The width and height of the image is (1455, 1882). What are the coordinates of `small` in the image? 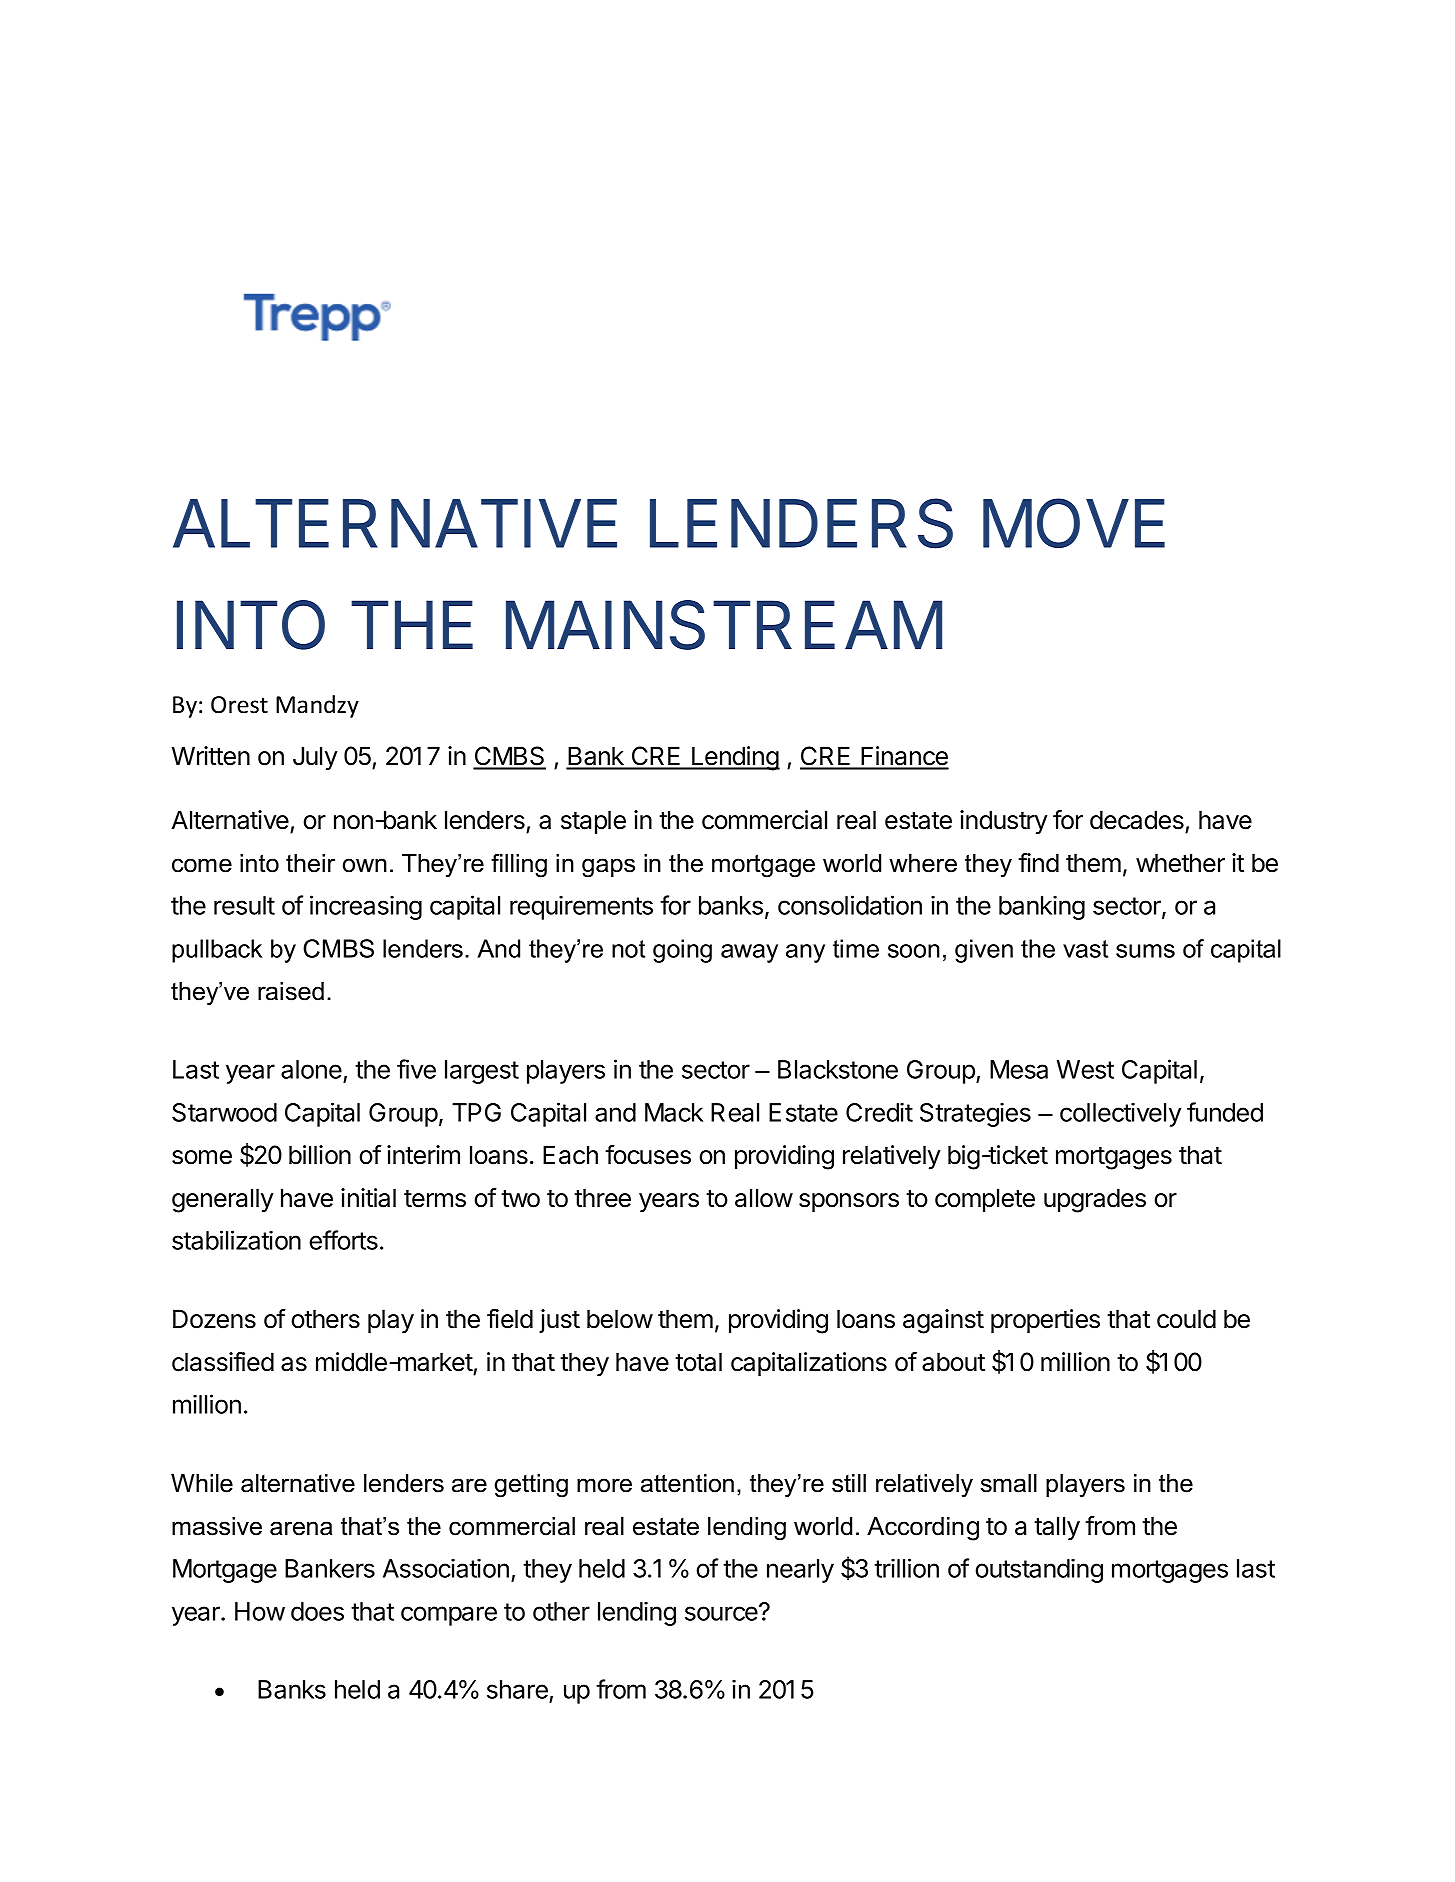 It's located at (1009, 1483).
